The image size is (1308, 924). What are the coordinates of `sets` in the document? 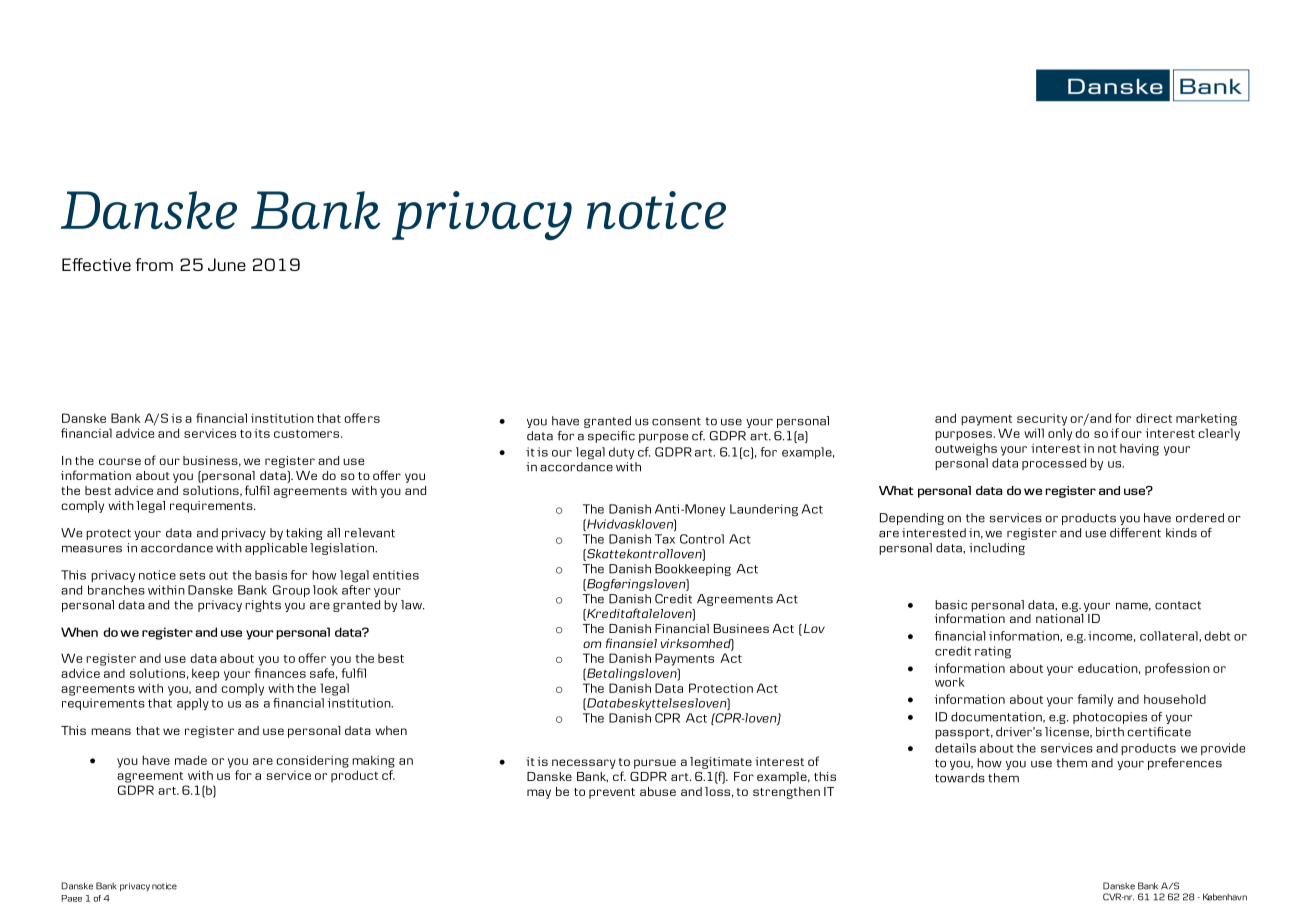 It's located at (192, 575).
